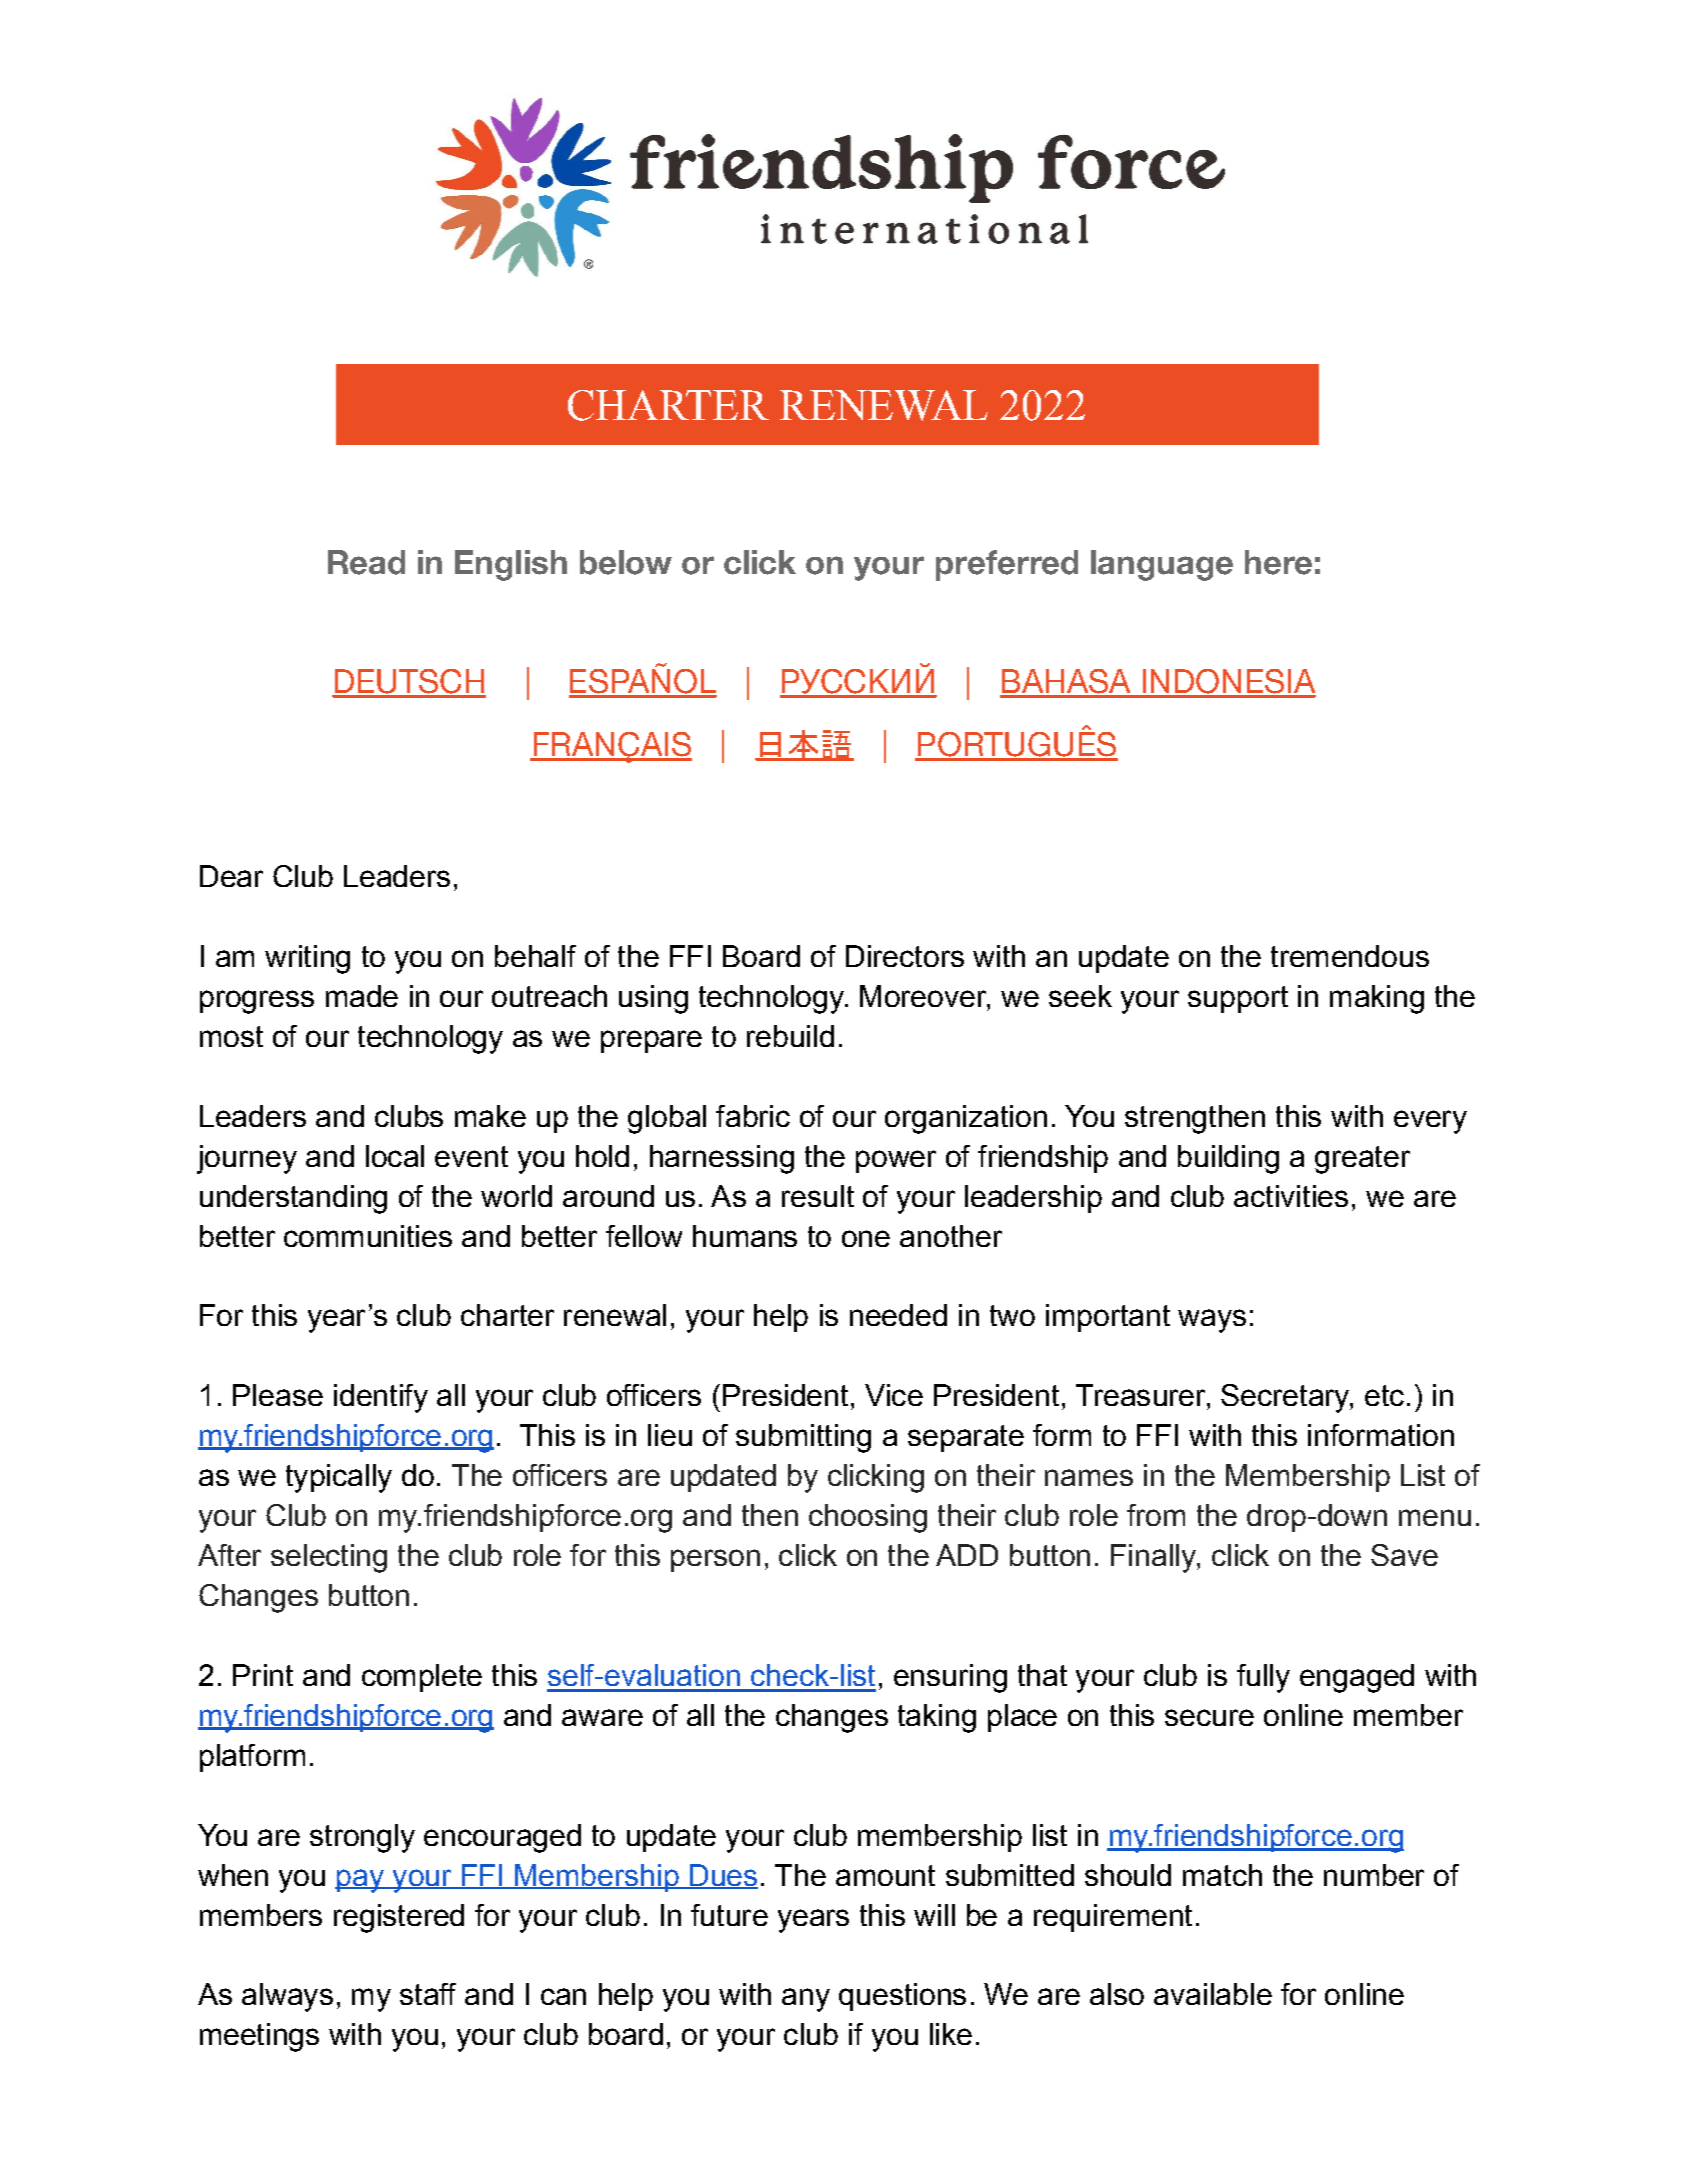 The height and width of the screenshot is (2175, 1681). What do you see at coordinates (381, 1398) in the screenshot?
I see `identify` at bounding box center [381, 1398].
